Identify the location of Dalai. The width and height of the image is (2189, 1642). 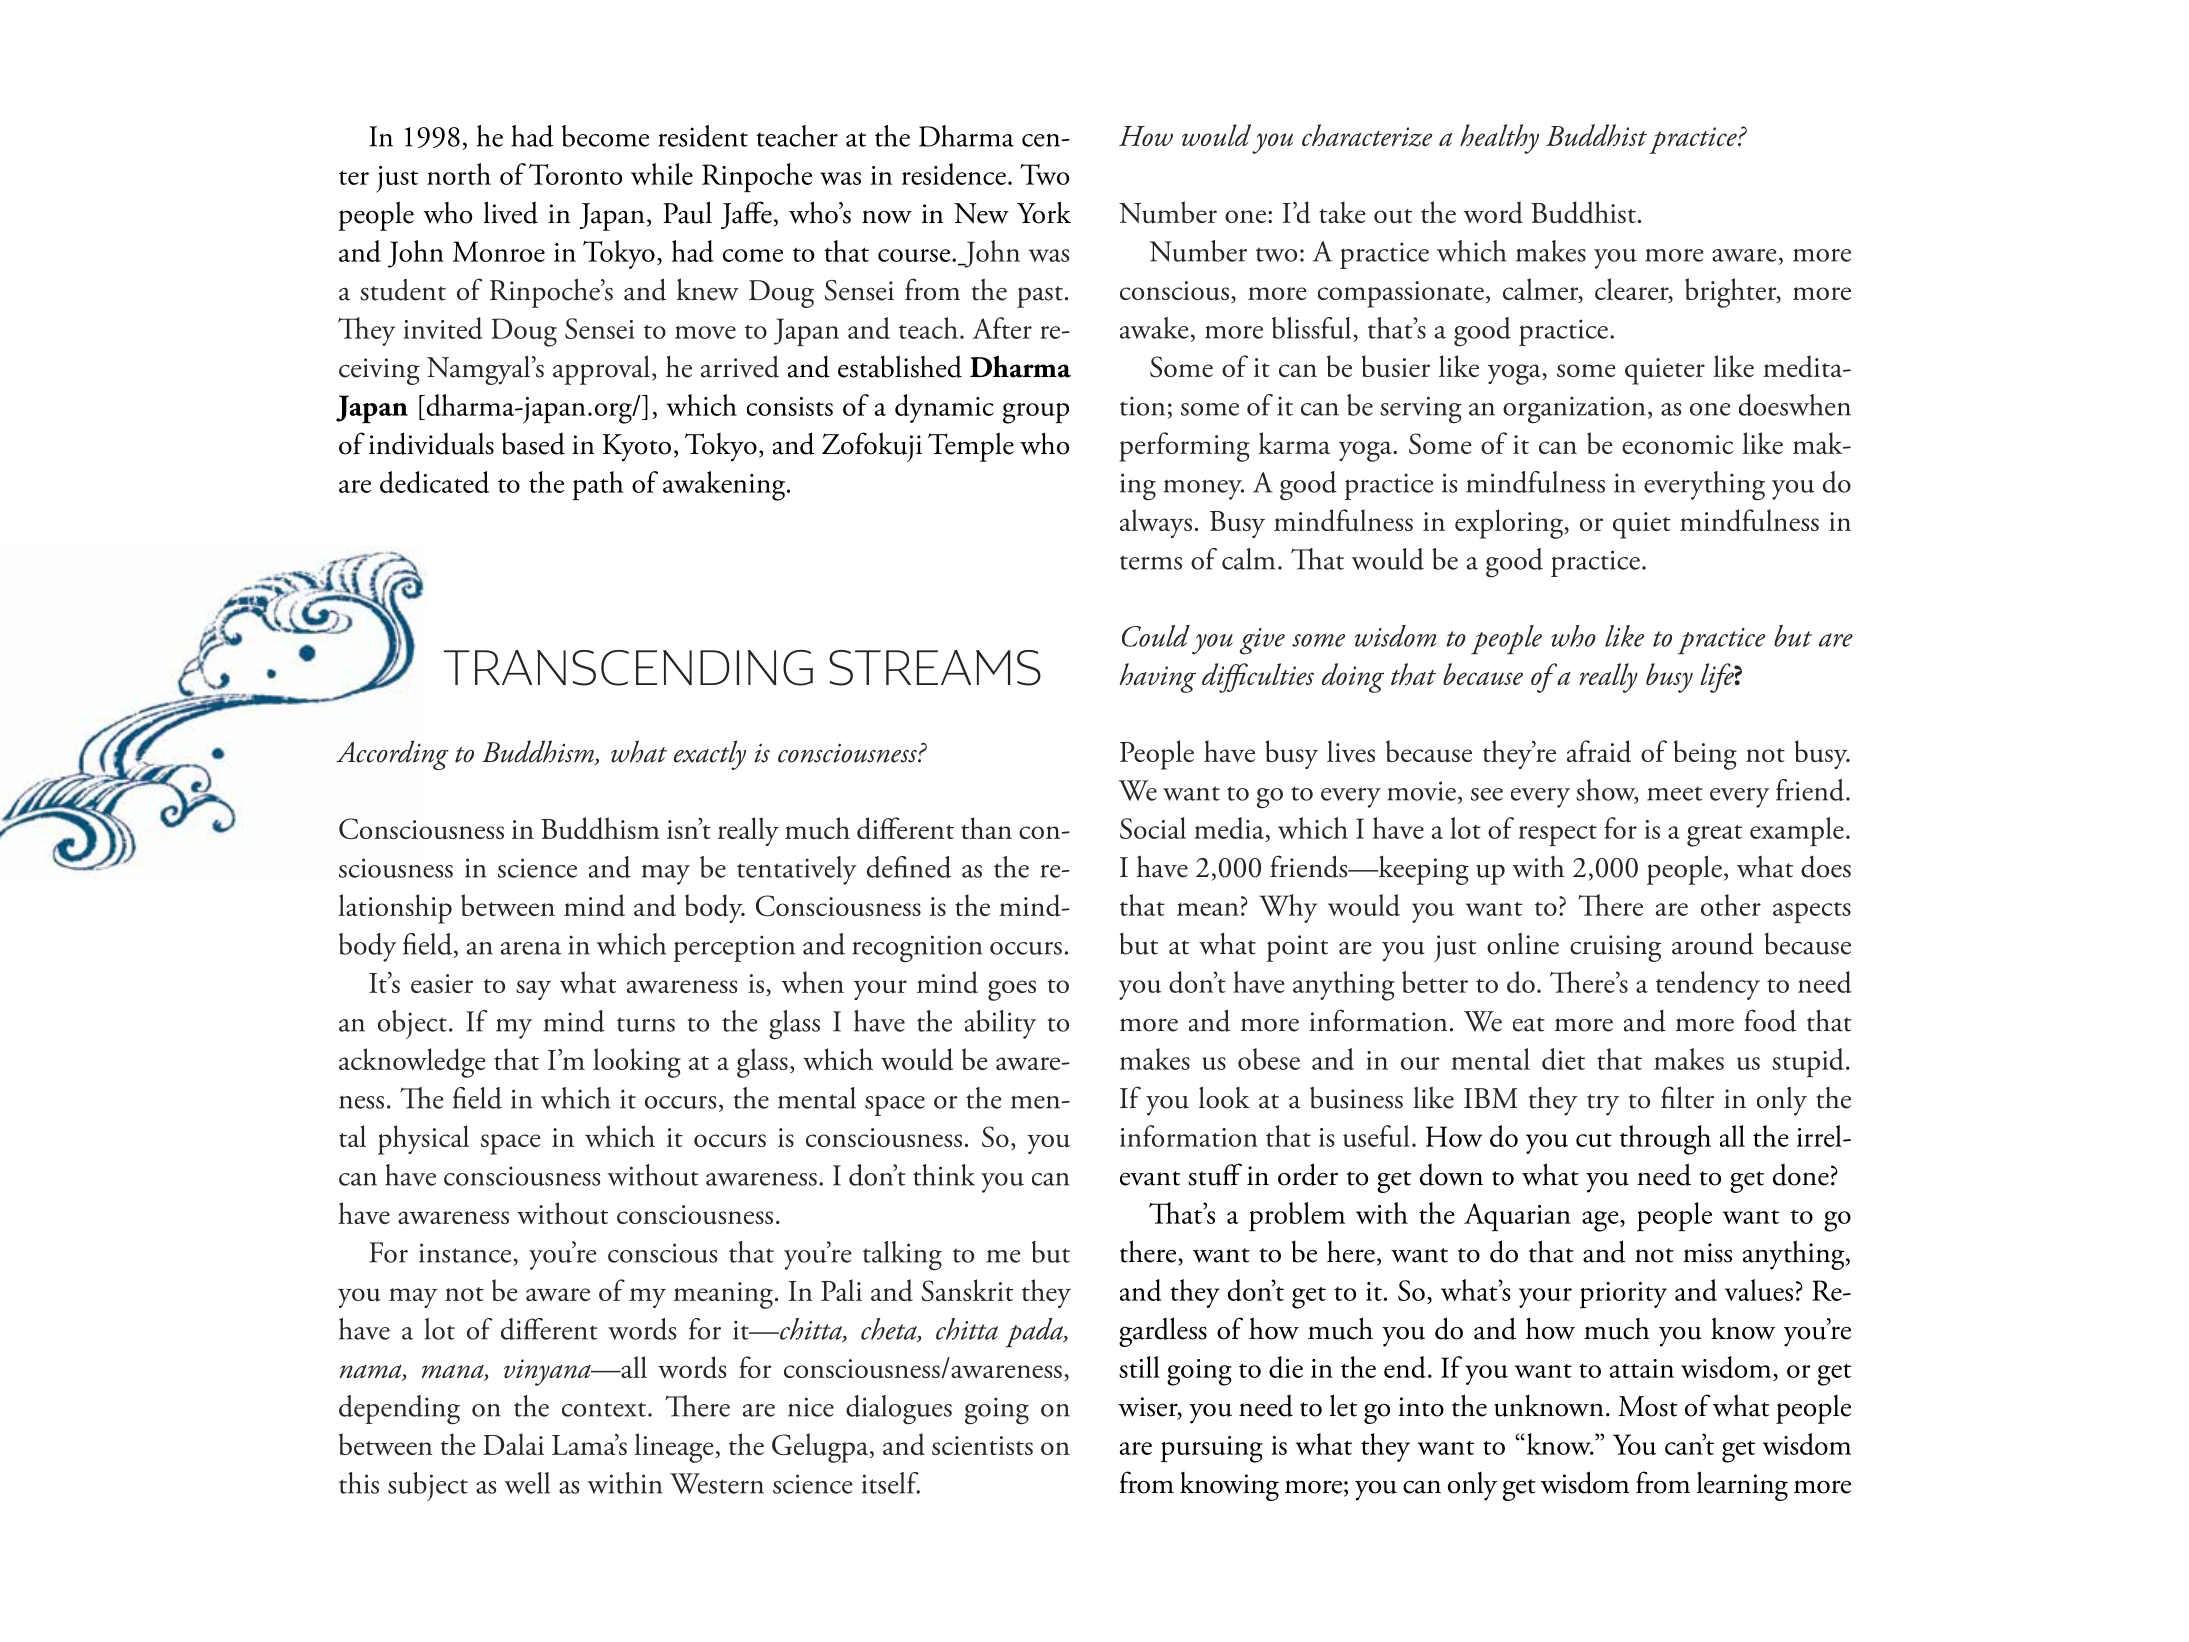
(513, 1444).
